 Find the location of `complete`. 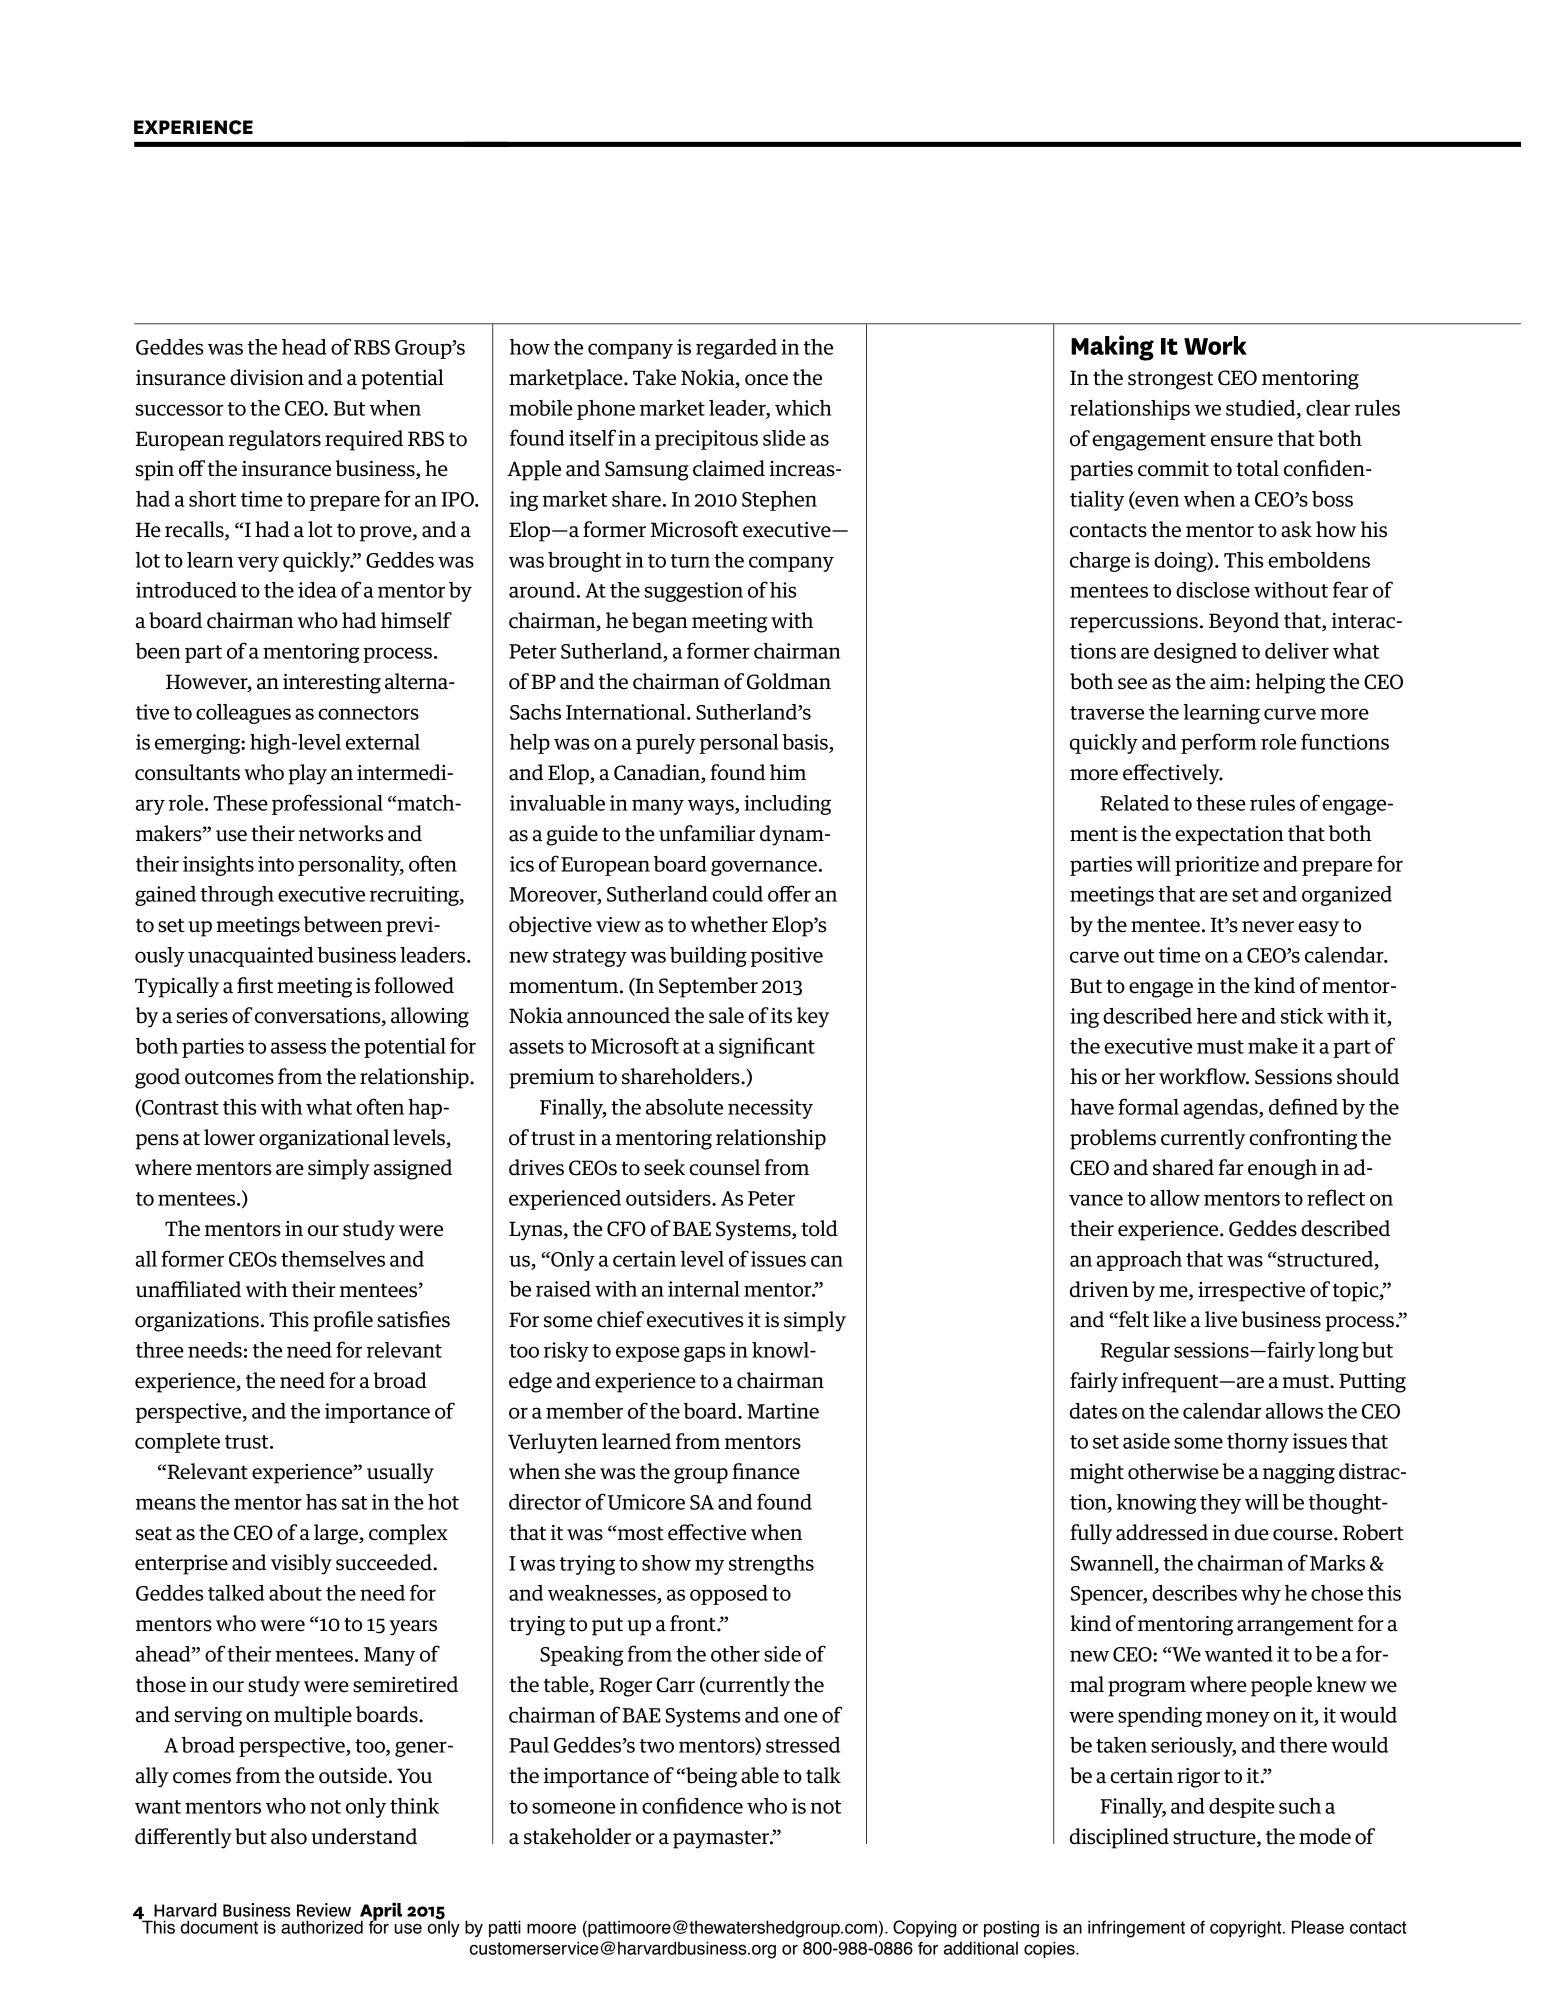

complete is located at coordinates (177, 1443).
